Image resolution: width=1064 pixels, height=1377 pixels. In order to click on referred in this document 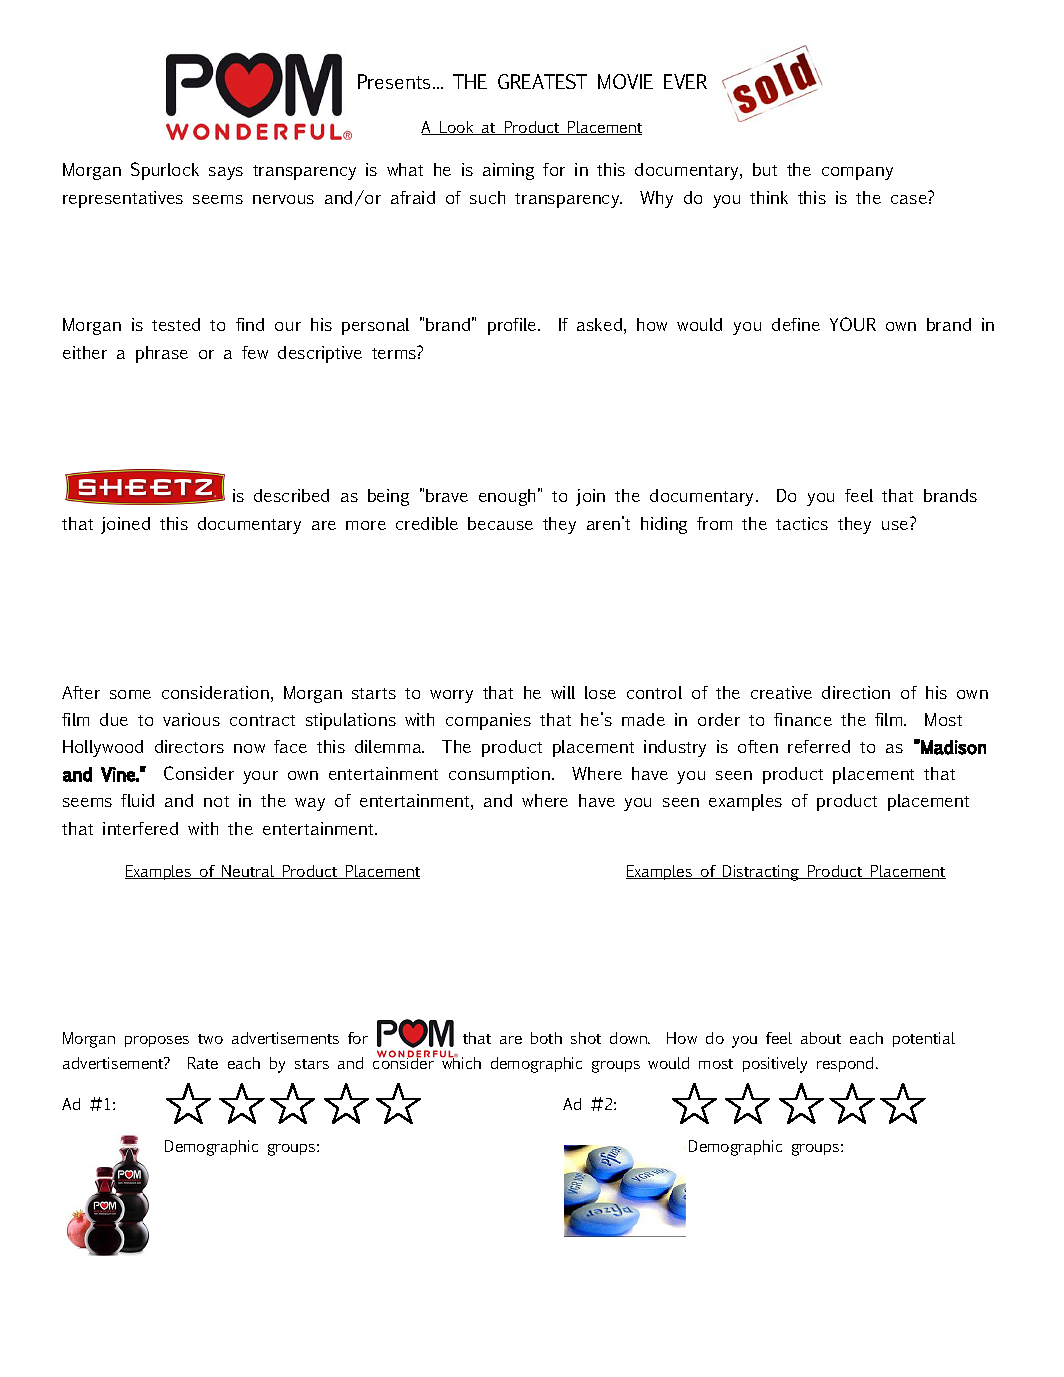, I will do `click(819, 746)`.
